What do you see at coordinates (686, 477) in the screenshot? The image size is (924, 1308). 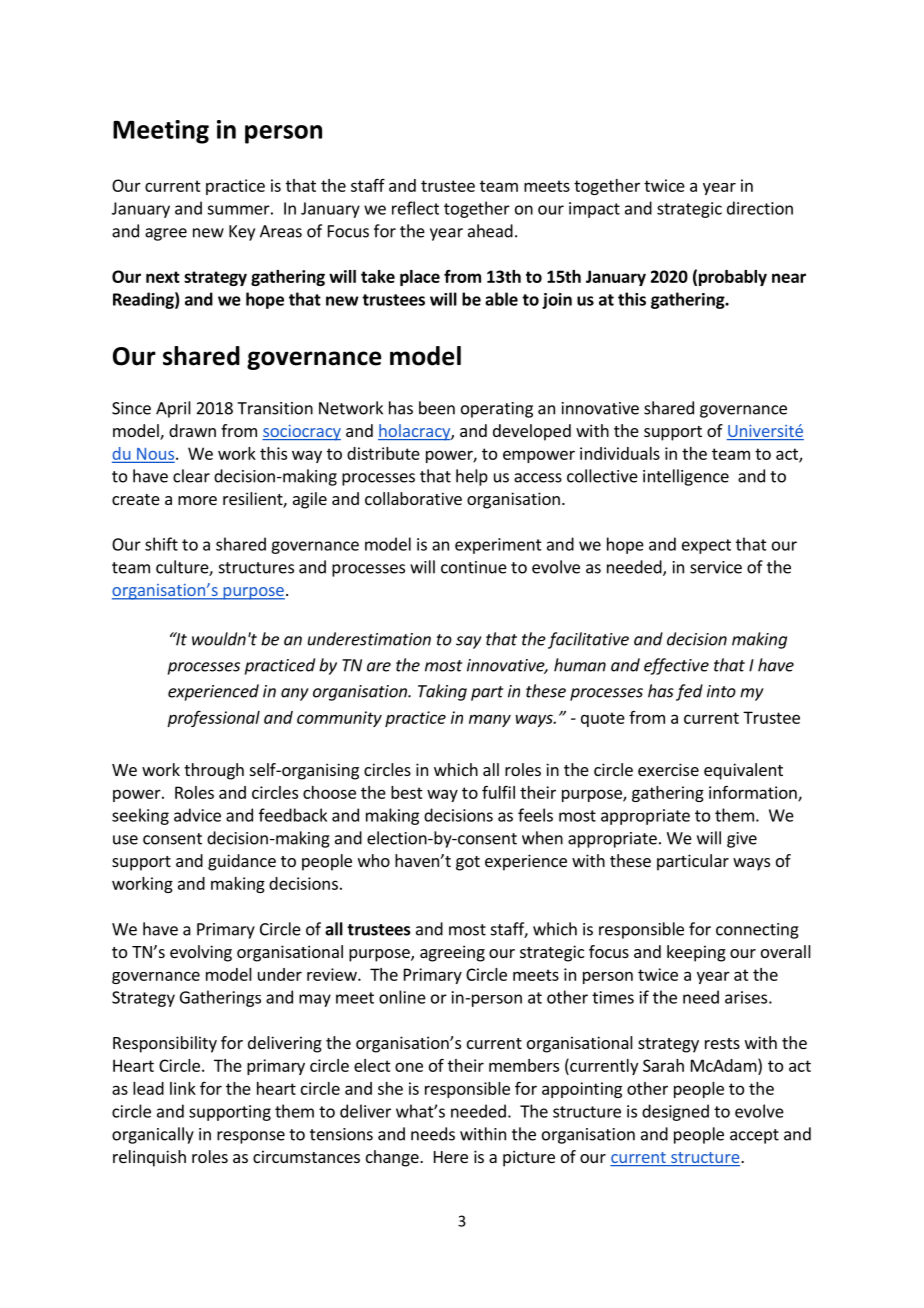 I see `intelligence` at bounding box center [686, 477].
